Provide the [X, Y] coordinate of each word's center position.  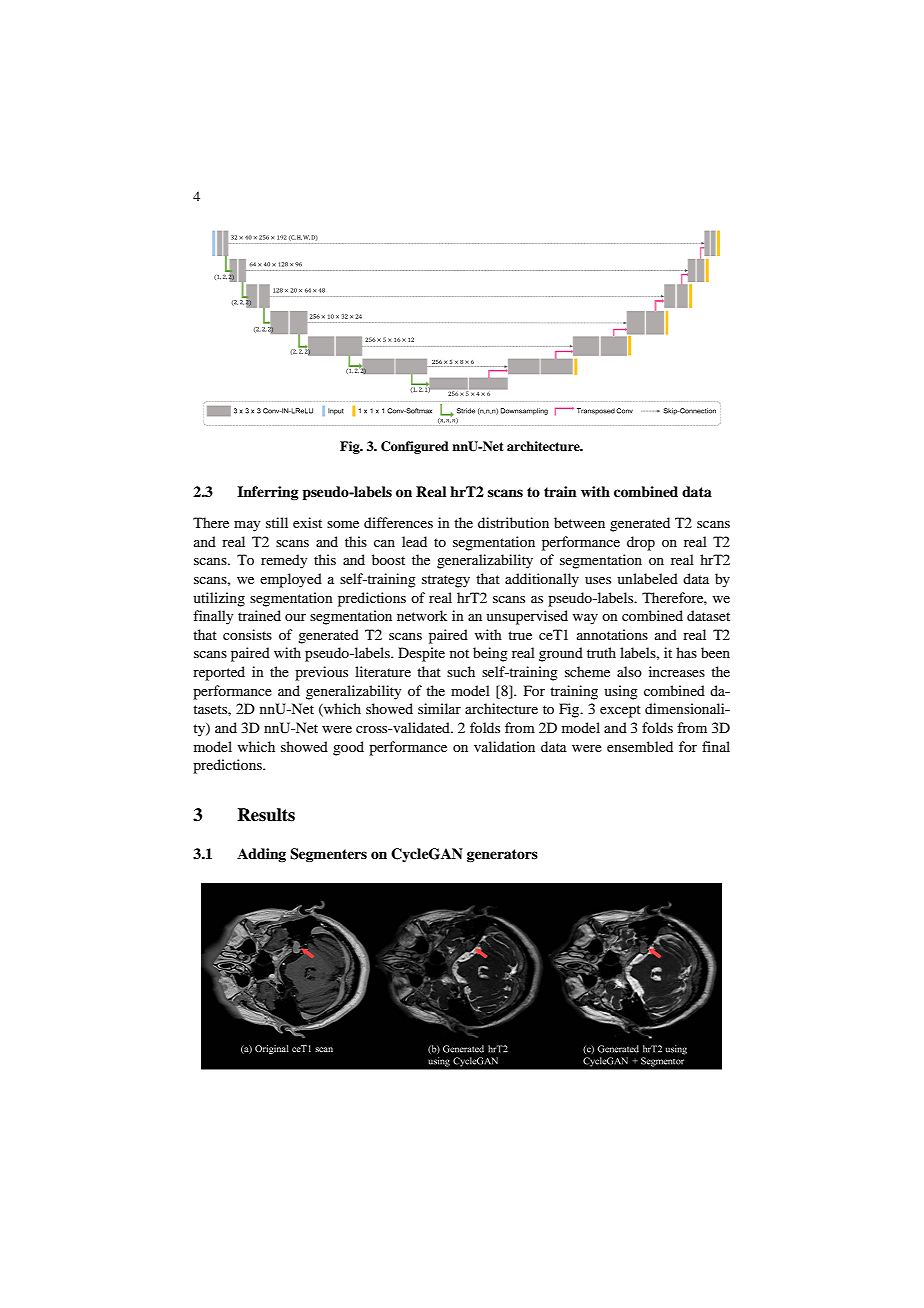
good [348, 748]
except [620, 711]
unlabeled [647, 578]
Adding [261, 855]
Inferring [268, 493]
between [579, 522]
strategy [446, 581]
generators [502, 855]
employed [291, 580]
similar [439, 708]
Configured [415, 447]
